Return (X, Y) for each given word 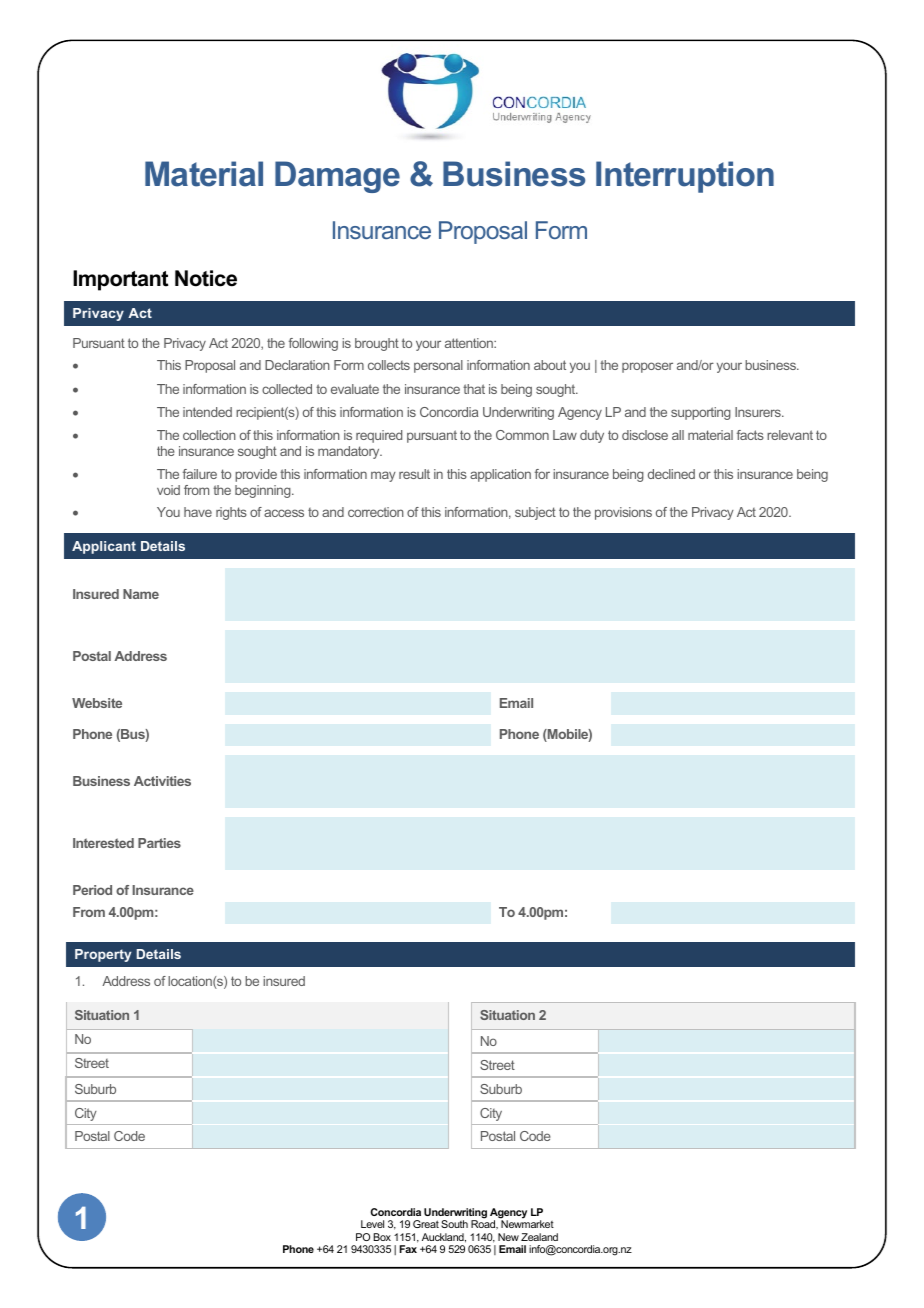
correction (376, 512)
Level (372, 1224)
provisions (623, 513)
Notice (206, 278)
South (454, 1224)
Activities (162, 781)
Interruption (685, 177)
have (198, 512)
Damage (337, 177)
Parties (159, 843)
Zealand (539, 1237)
